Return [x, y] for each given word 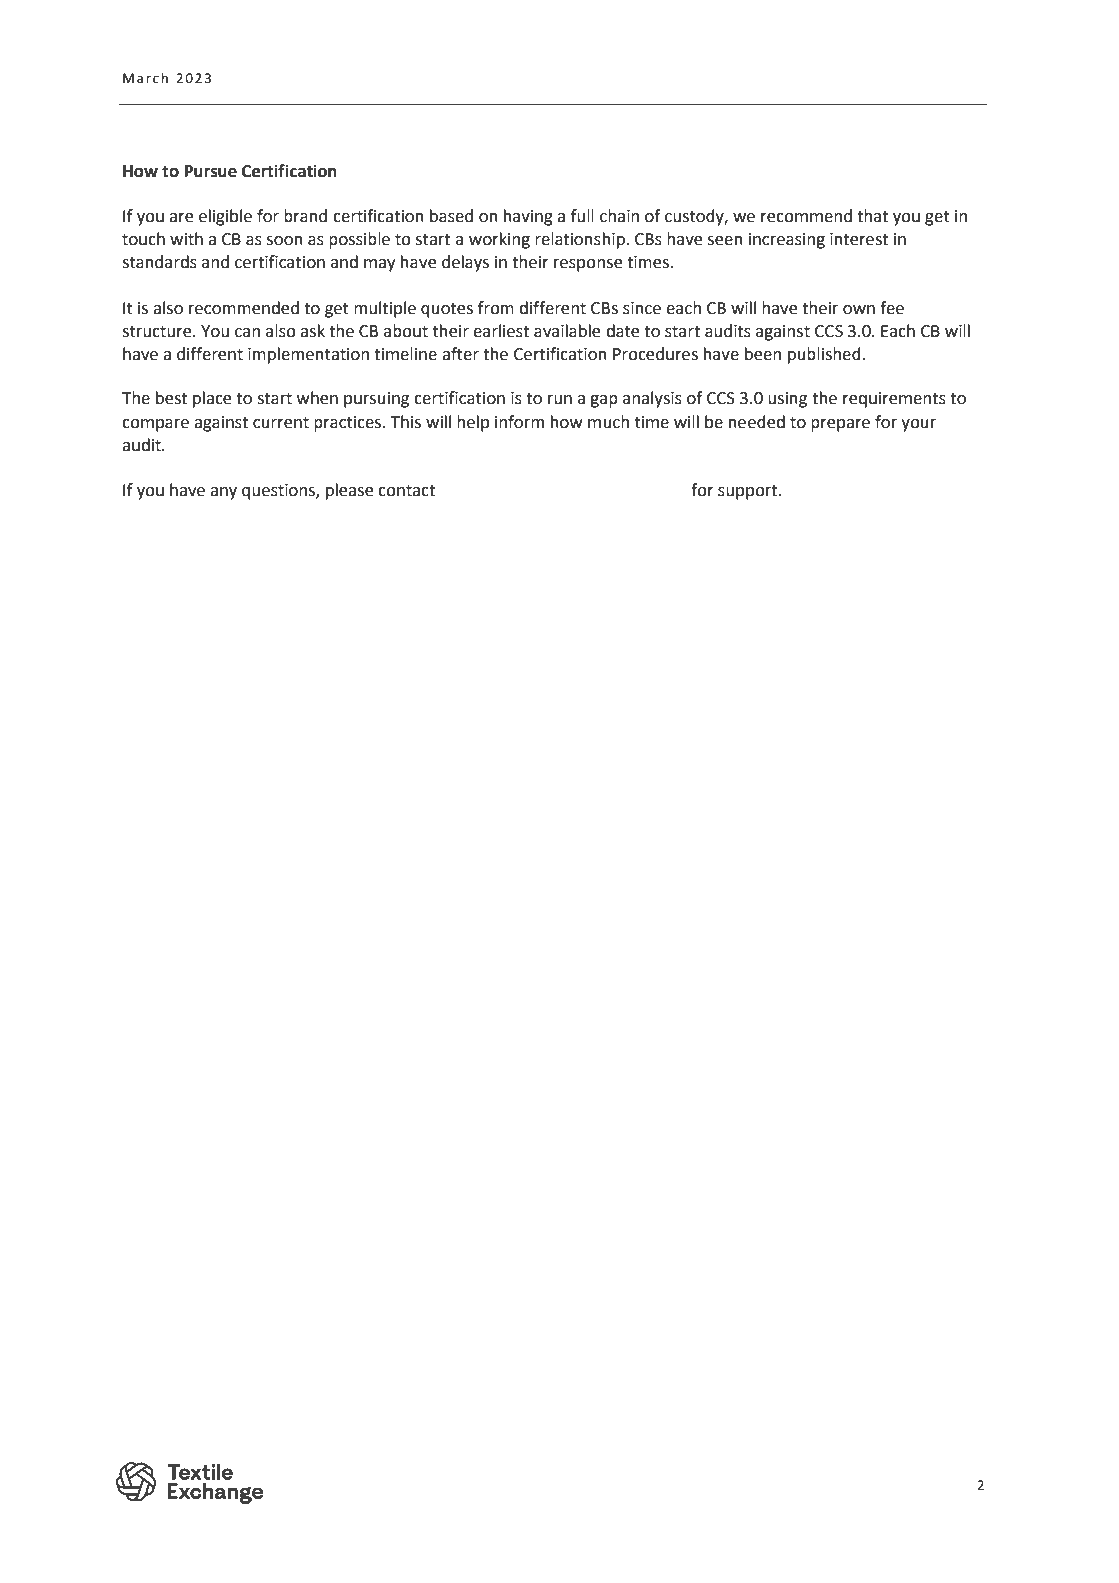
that [872, 216]
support [749, 492]
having [528, 217]
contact [406, 491]
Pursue [211, 171]
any [223, 493]
